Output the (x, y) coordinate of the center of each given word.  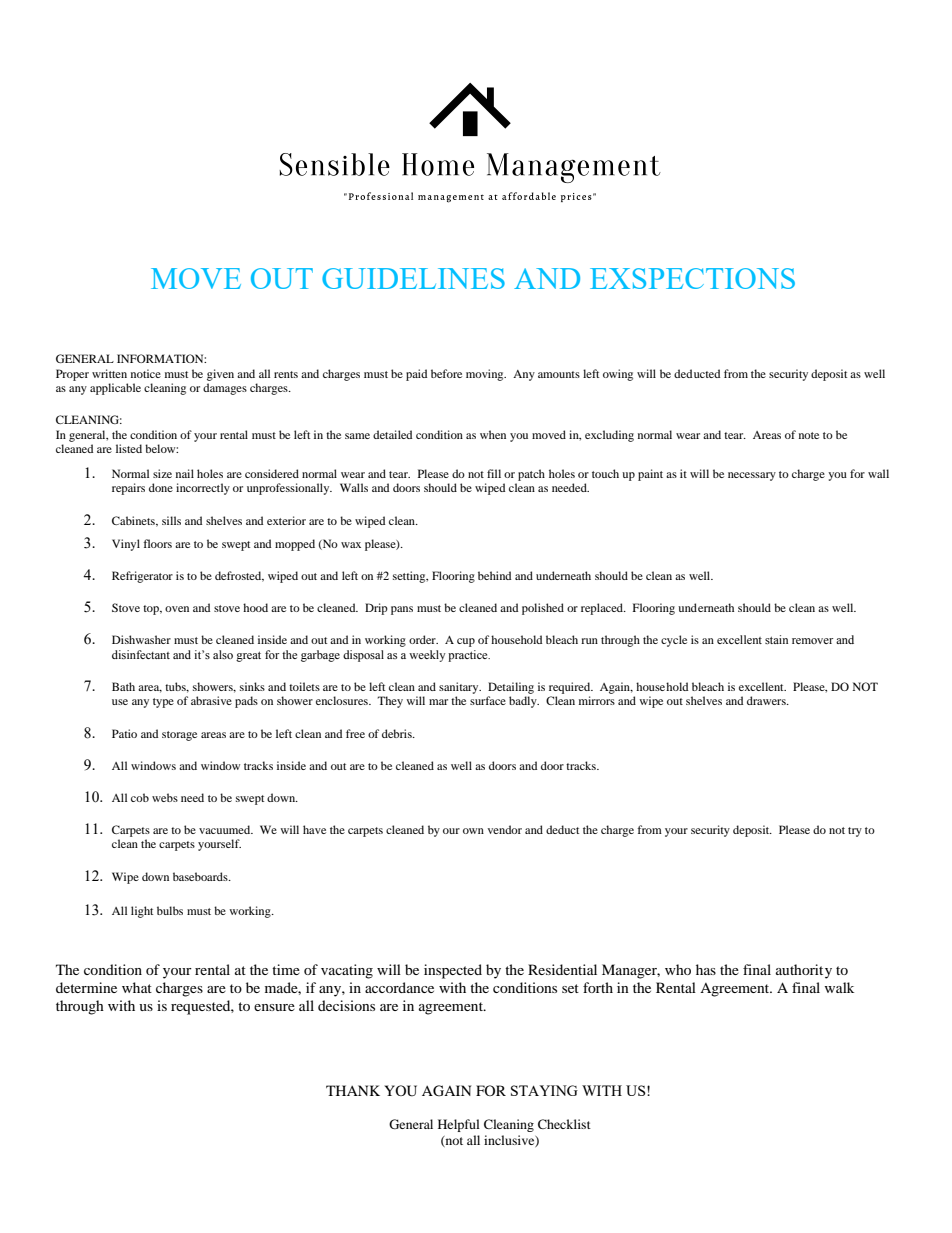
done (161, 487)
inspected (453, 971)
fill (494, 473)
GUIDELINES (413, 278)
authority (804, 971)
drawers (767, 700)
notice (146, 373)
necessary (752, 476)
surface (488, 700)
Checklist (564, 1124)
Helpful (459, 1125)
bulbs (170, 910)
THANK (353, 1090)
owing (618, 375)
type (163, 703)
